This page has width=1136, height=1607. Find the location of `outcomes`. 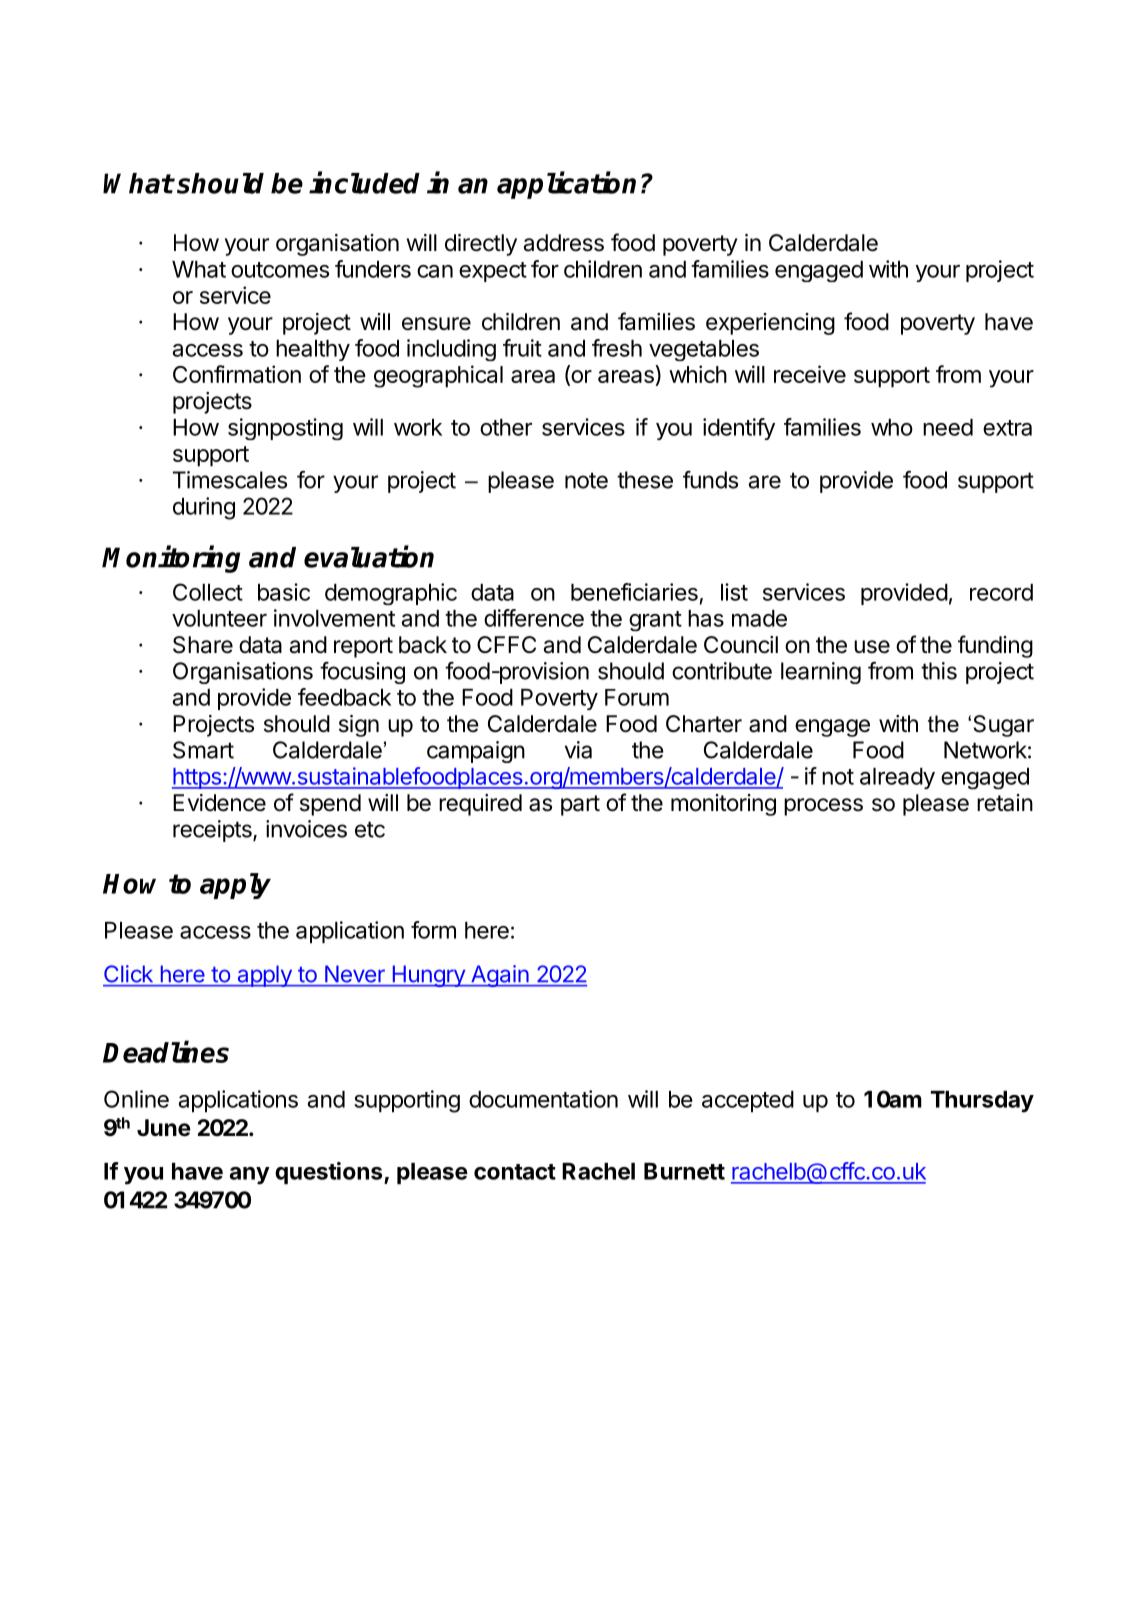

outcomes is located at coordinates (280, 270).
